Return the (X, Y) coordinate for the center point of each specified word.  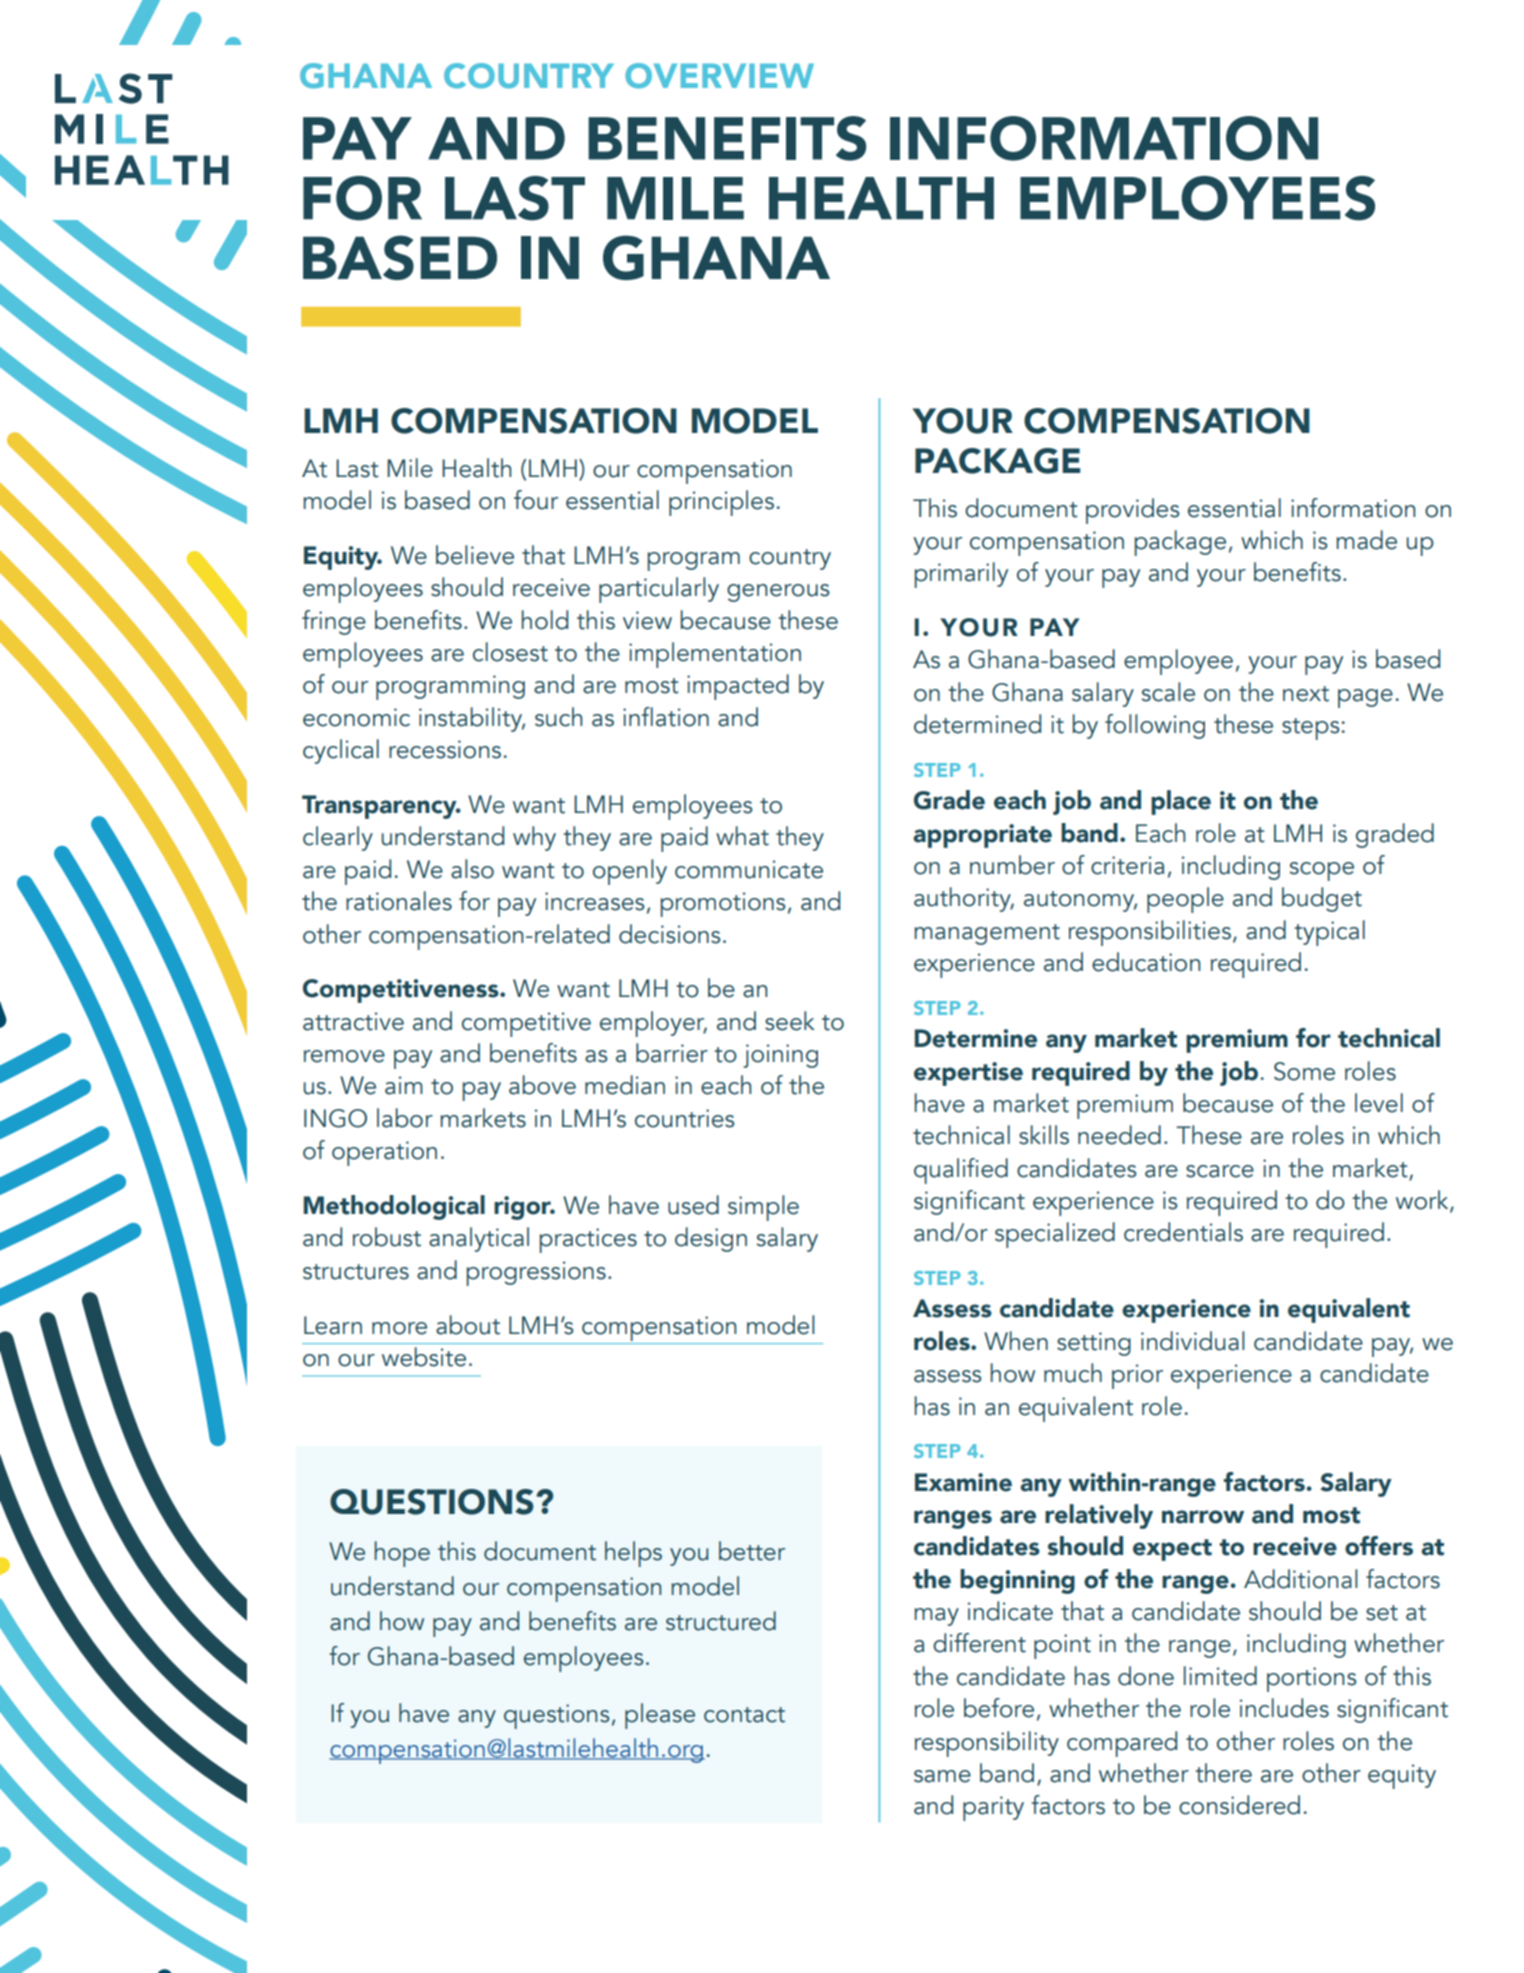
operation (384, 1153)
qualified (961, 1171)
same (942, 1776)
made (1366, 540)
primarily (961, 575)
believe (475, 555)
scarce (1220, 1171)
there (1223, 1773)
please (660, 1716)
